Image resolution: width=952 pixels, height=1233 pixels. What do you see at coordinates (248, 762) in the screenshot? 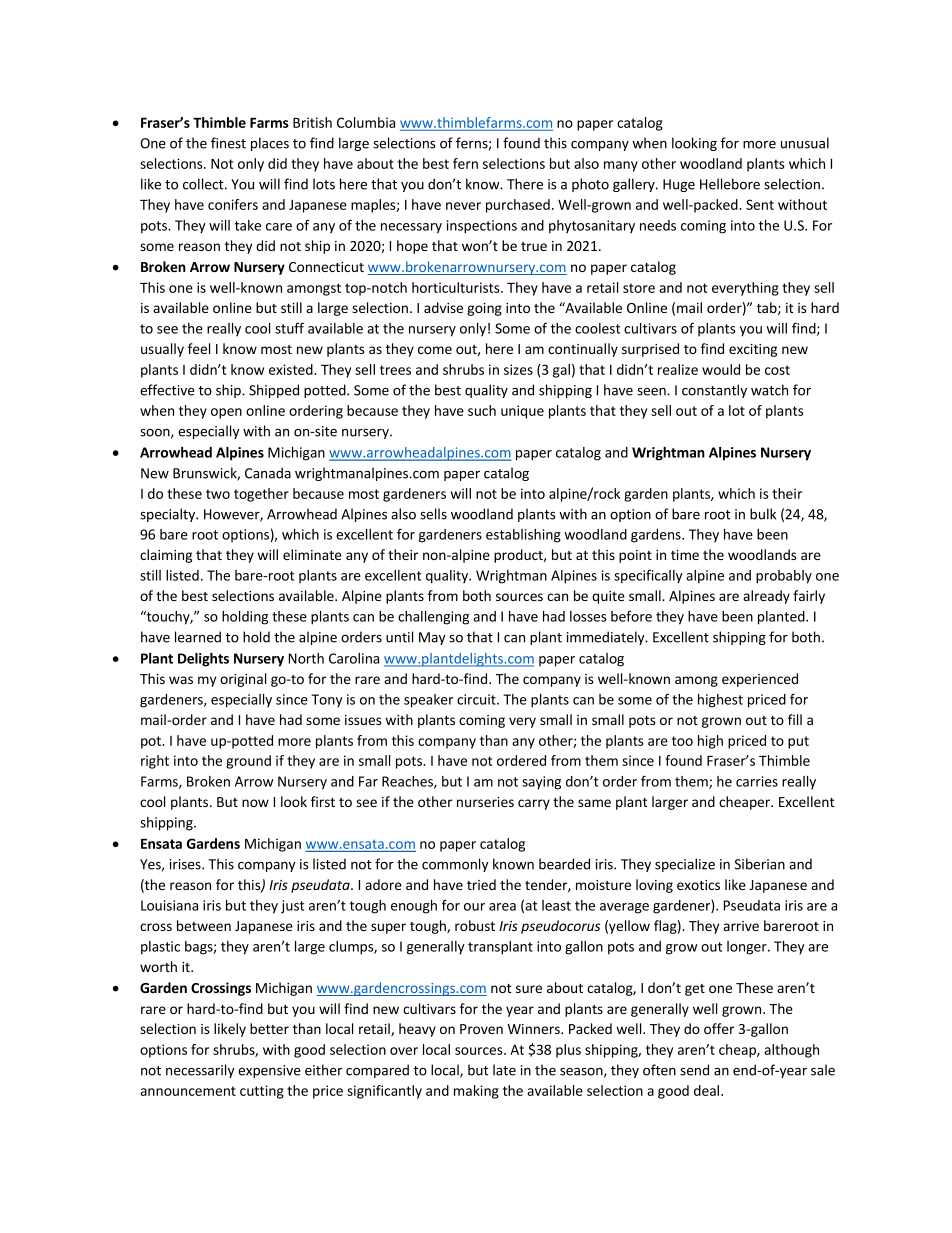
I see `ground` at bounding box center [248, 762].
